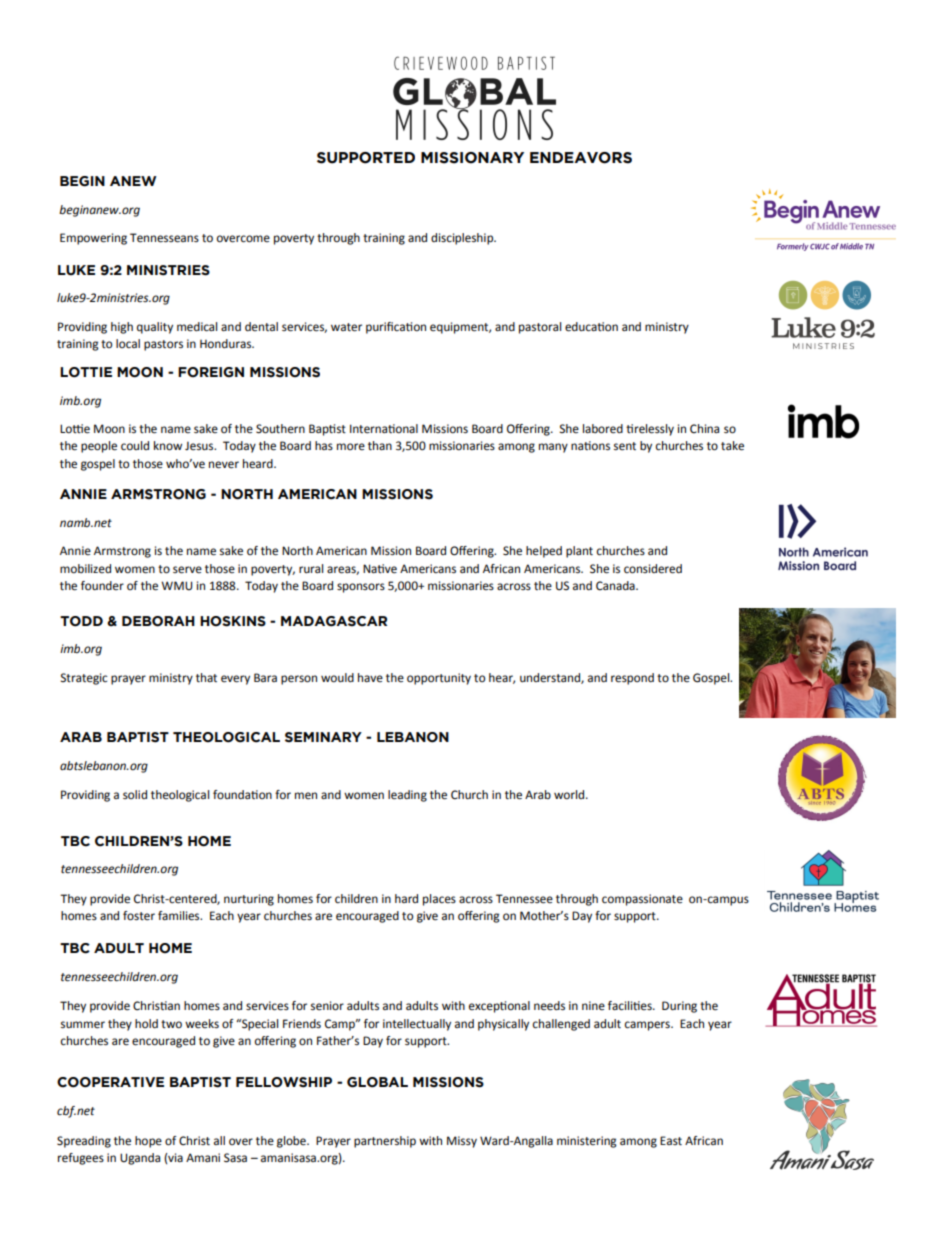 This screenshot has width=952, height=1233. What do you see at coordinates (632, 679) in the screenshot?
I see `respond` at bounding box center [632, 679].
